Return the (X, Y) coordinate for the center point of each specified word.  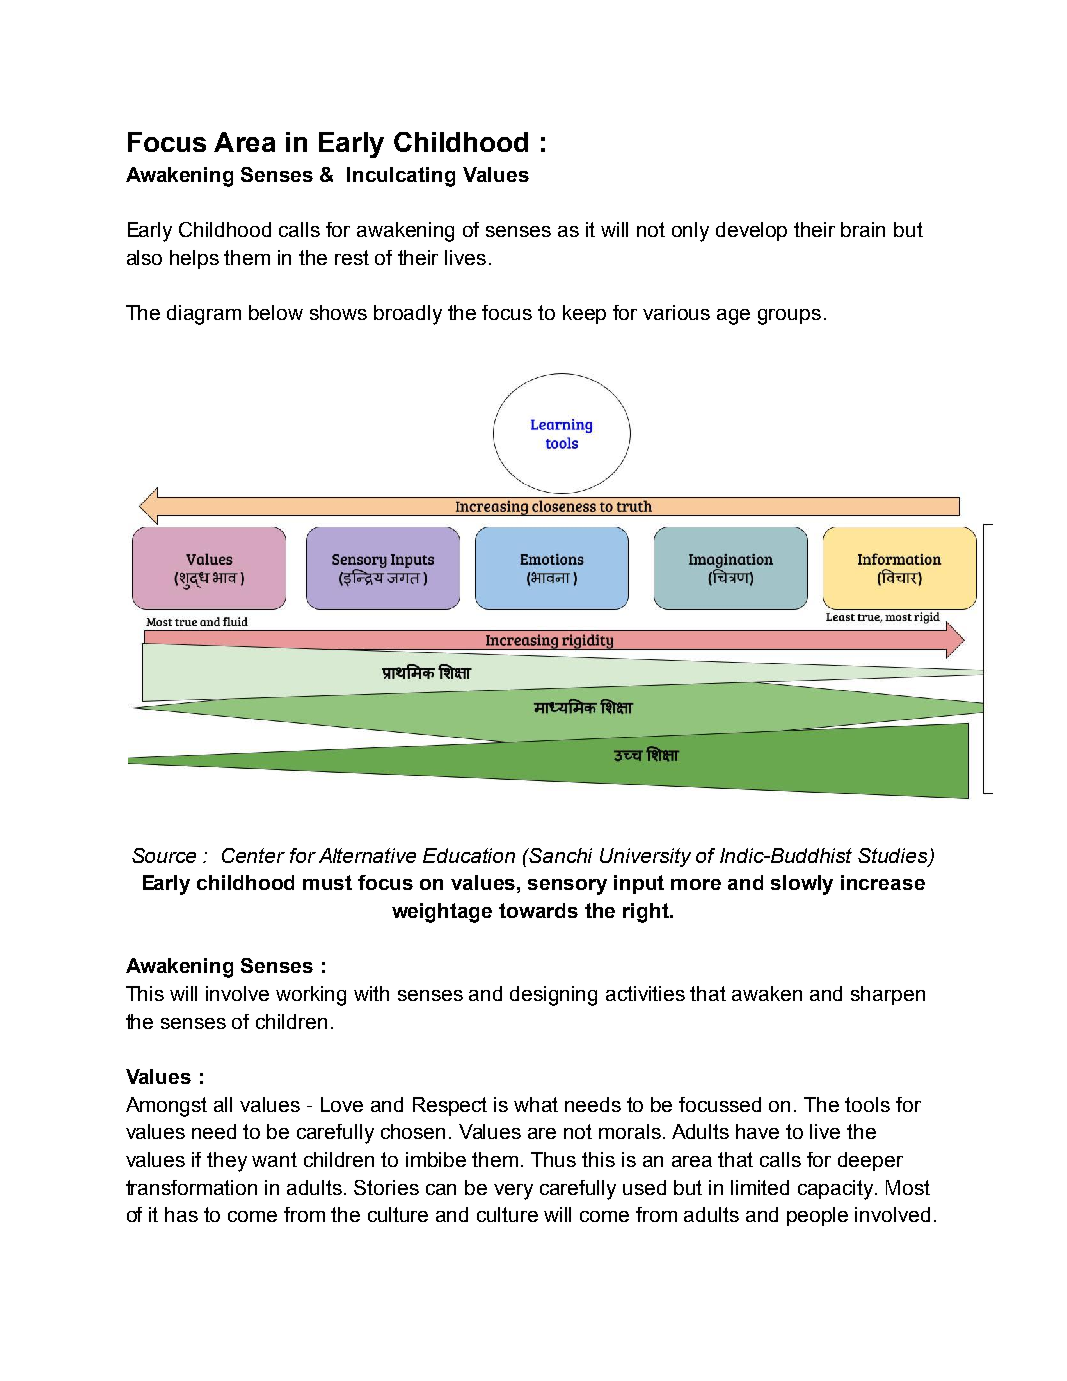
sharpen (888, 995)
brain (863, 229)
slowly (802, 885)
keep (584, 314)
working (311, 996)
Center (253, 855)
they (227, 1162)
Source (164, 855)
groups (789, 317)
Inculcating (401, 177)
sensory (567, 887)
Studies (894, 856)
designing (553, 996)
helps (194, 259)
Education (469, 855)
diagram (204, 315)
